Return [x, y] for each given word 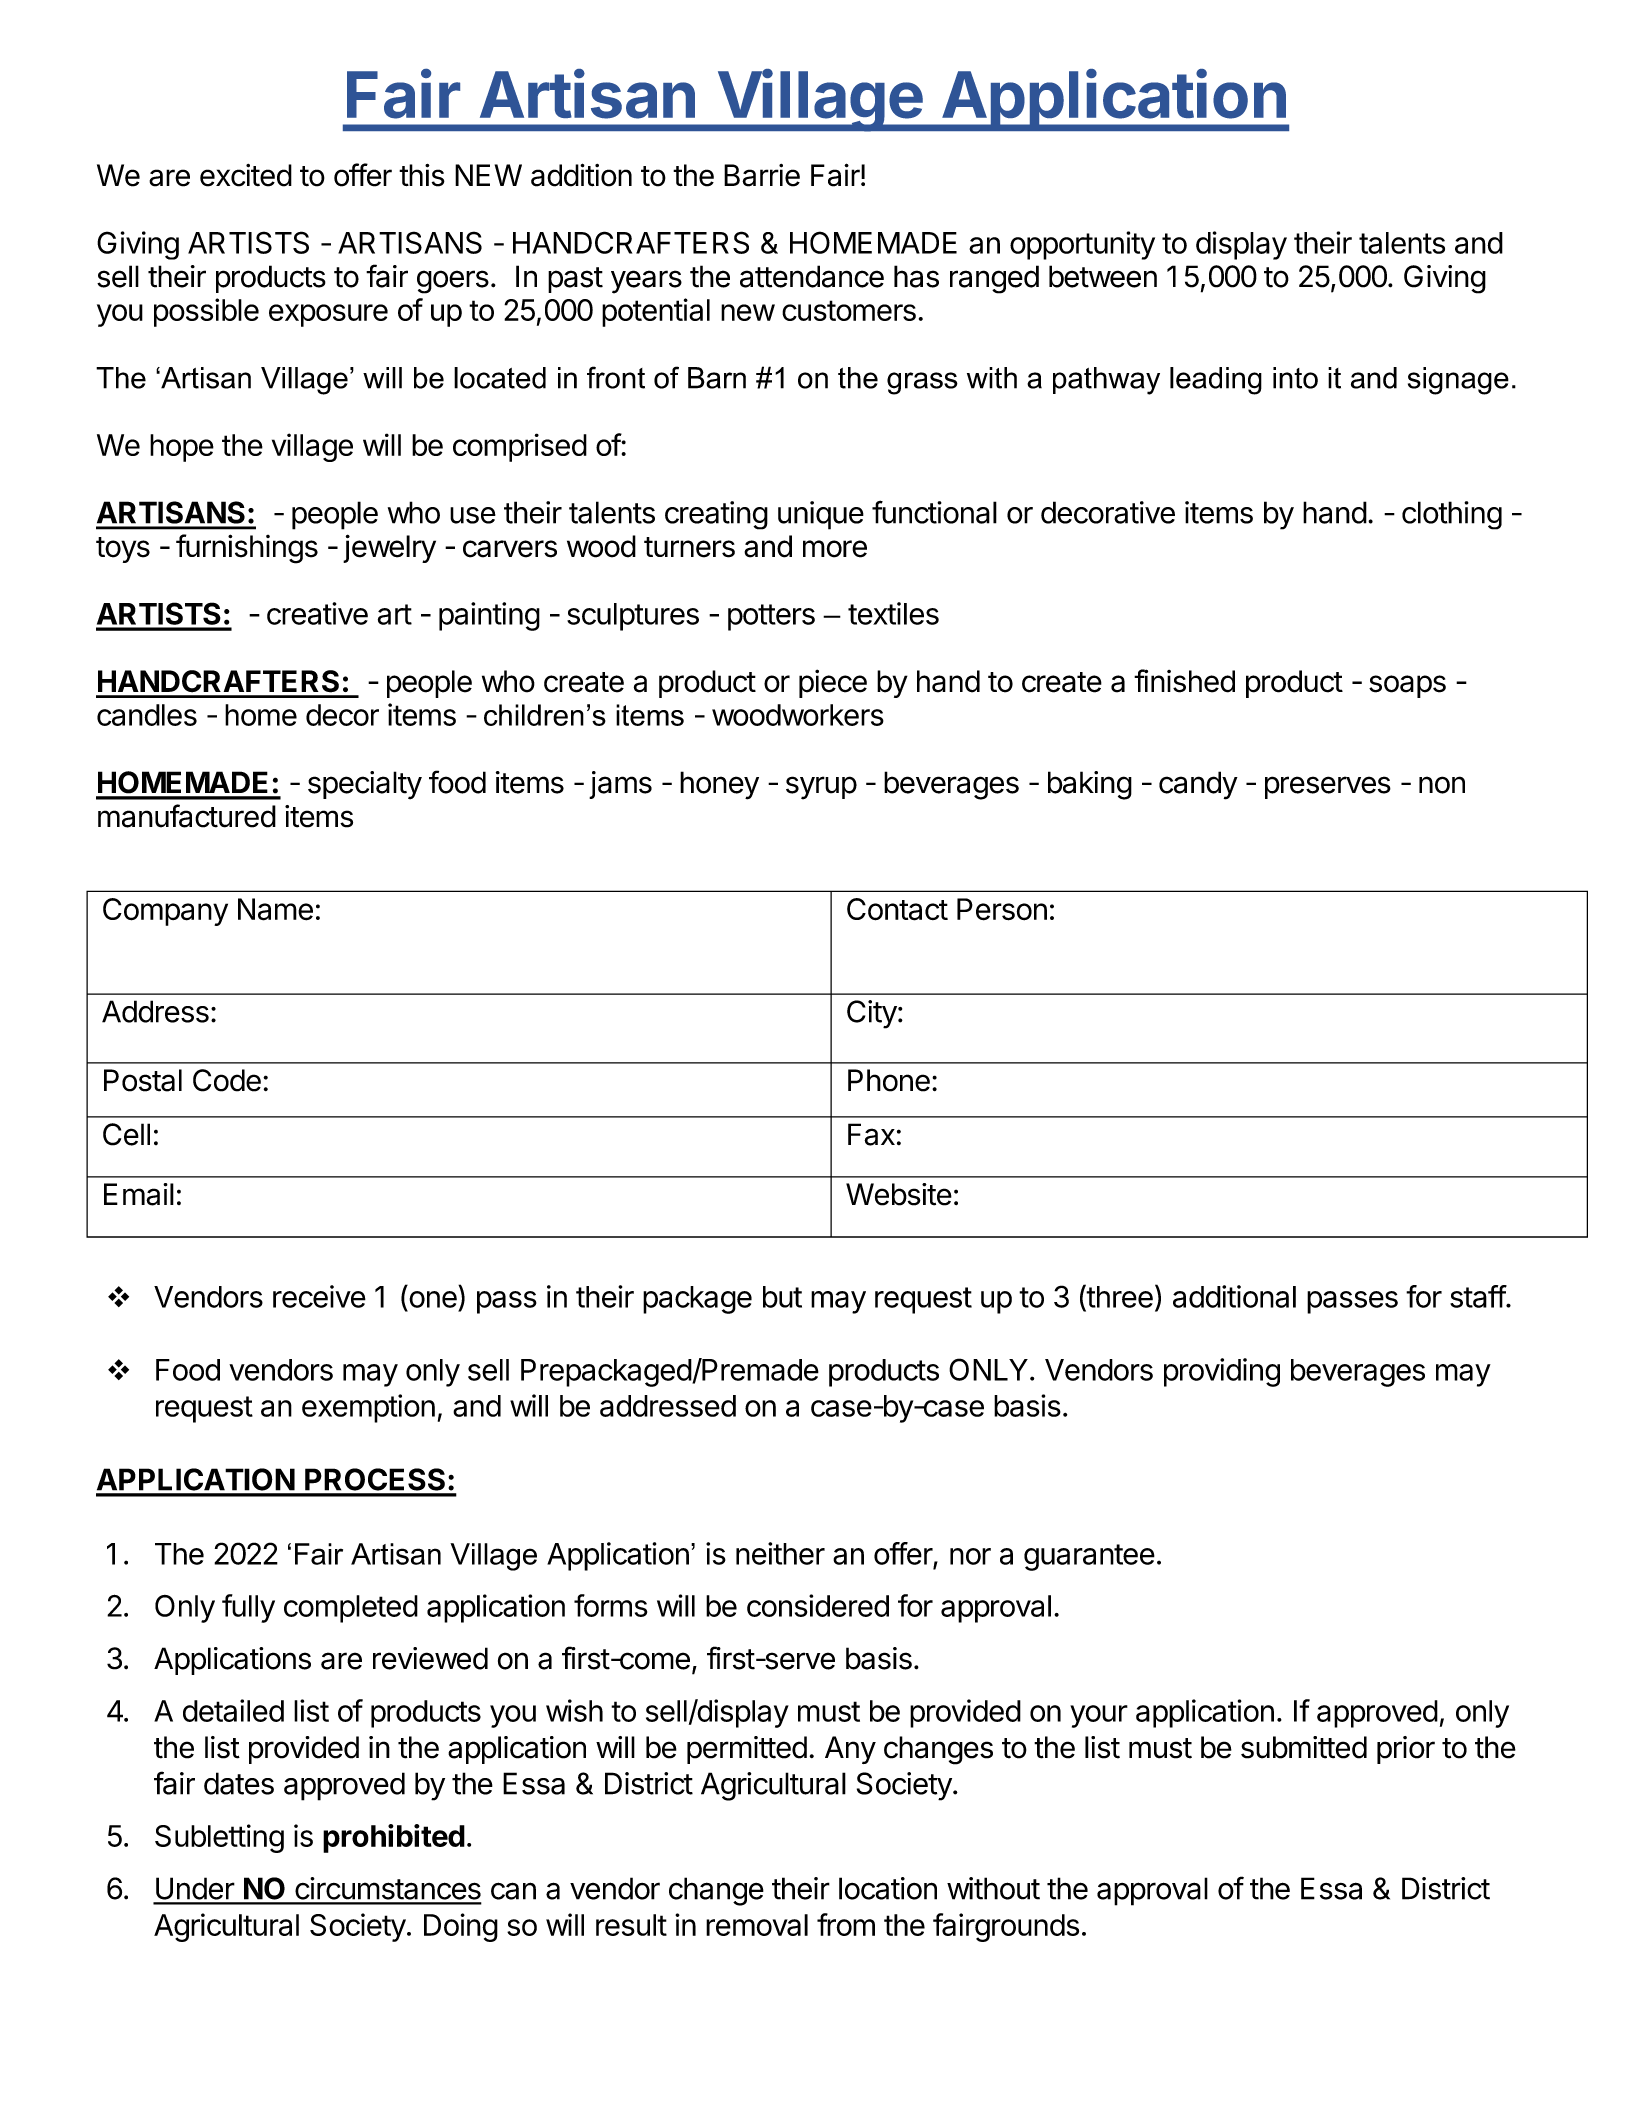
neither [780, 1553]
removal [757, 1925]
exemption [368, 1408]
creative [317, 613]
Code [227, 1080]
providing [1222, 1372]
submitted [1304, 1747]
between [1103, 276]
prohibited [394, 1838]
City [872, 1014]
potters [771, 617]
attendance [812, 276]
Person [1002, 909]
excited [246, 175]
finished [1184, 681]
